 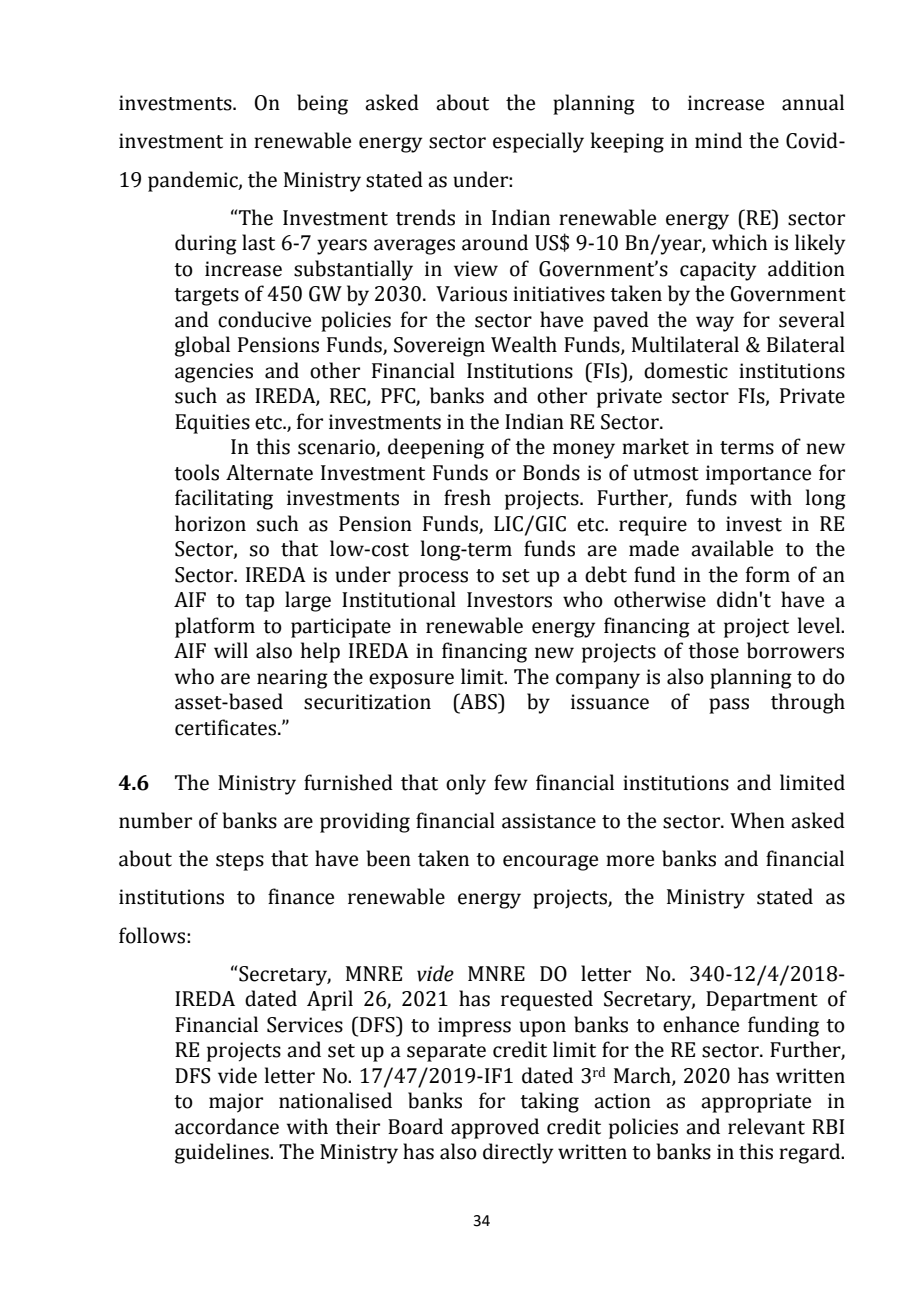 What do you see at coordinates (214, 373) in the screenshot?
I see `agencies` at bounding box center [214, 373].
